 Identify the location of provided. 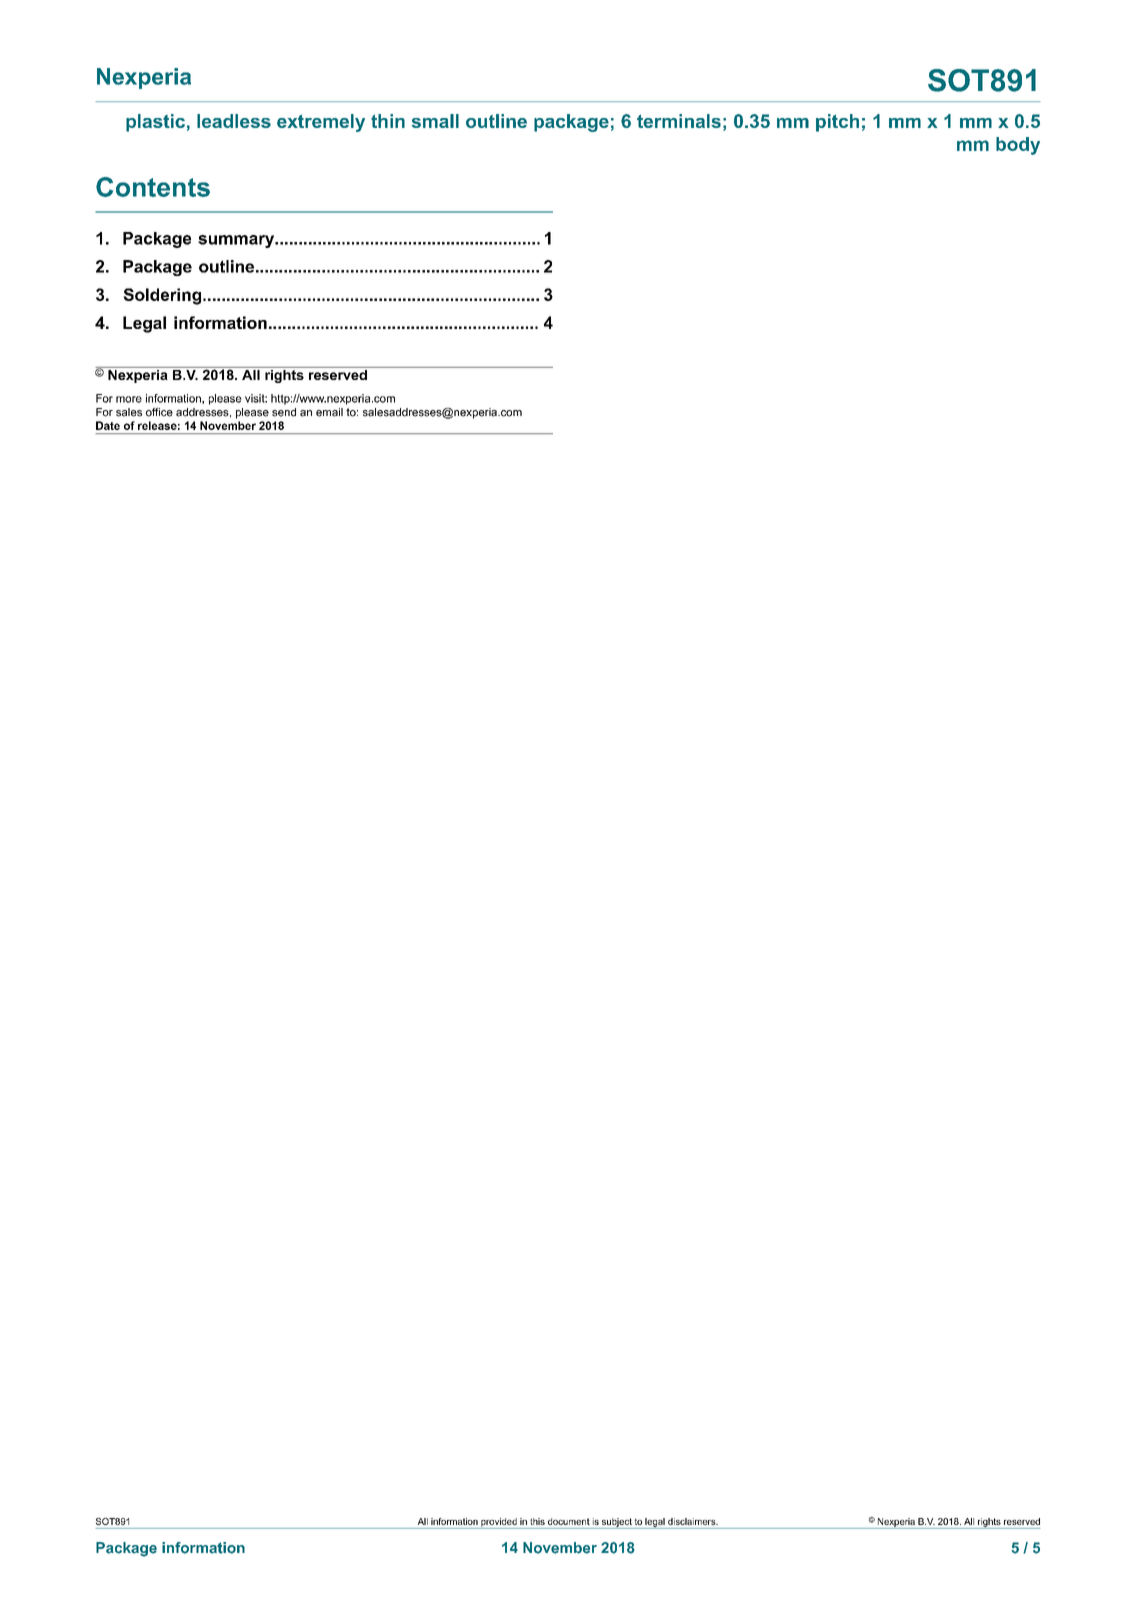
(499, 1523).
